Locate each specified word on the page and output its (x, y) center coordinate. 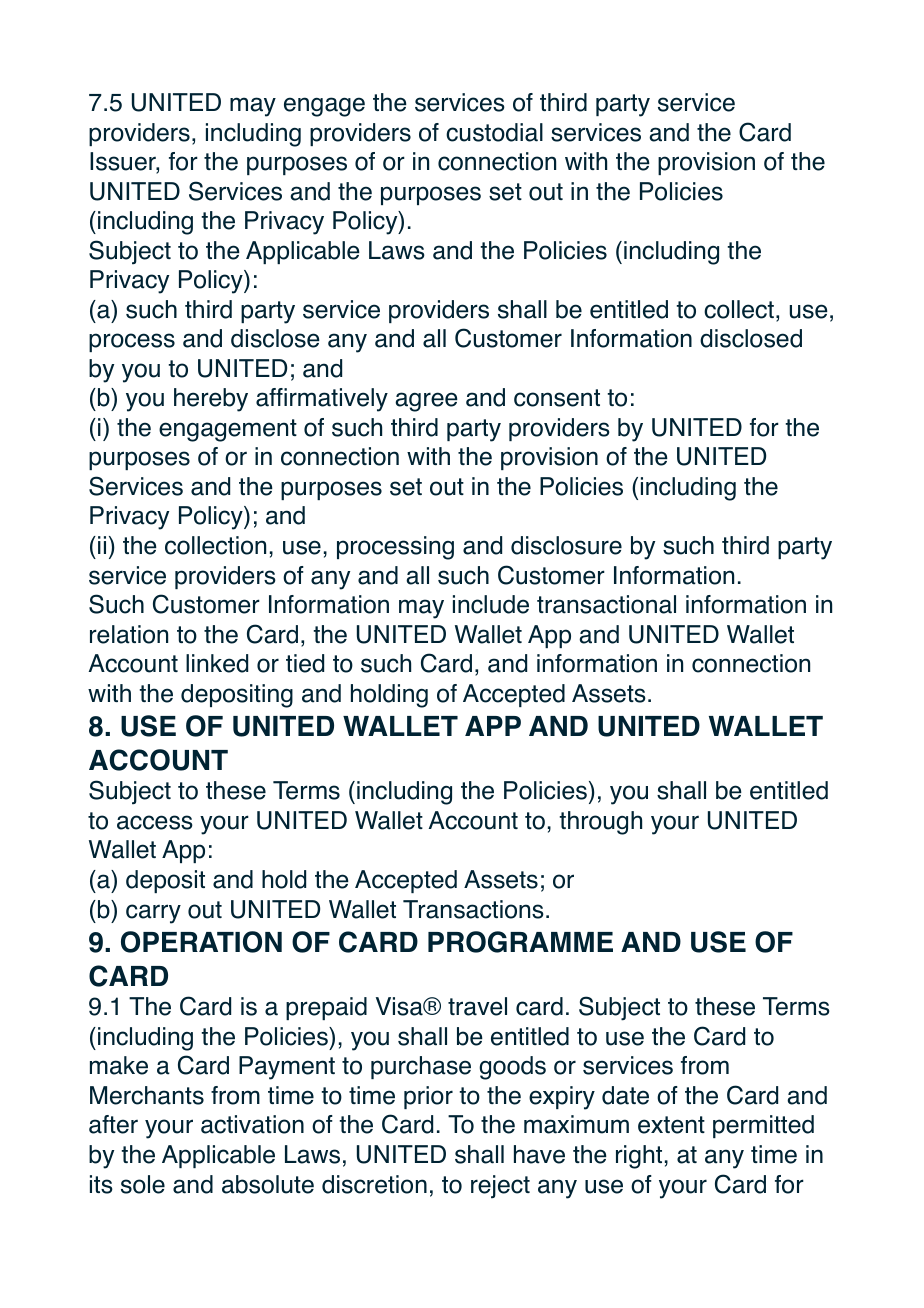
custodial (494, 132)
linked (217, 663)
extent (671, 1125)
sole (143, 1184)
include (491, 604)
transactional (606, 604)
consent (557, 398)
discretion (374, 1184)
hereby (211, 400)
